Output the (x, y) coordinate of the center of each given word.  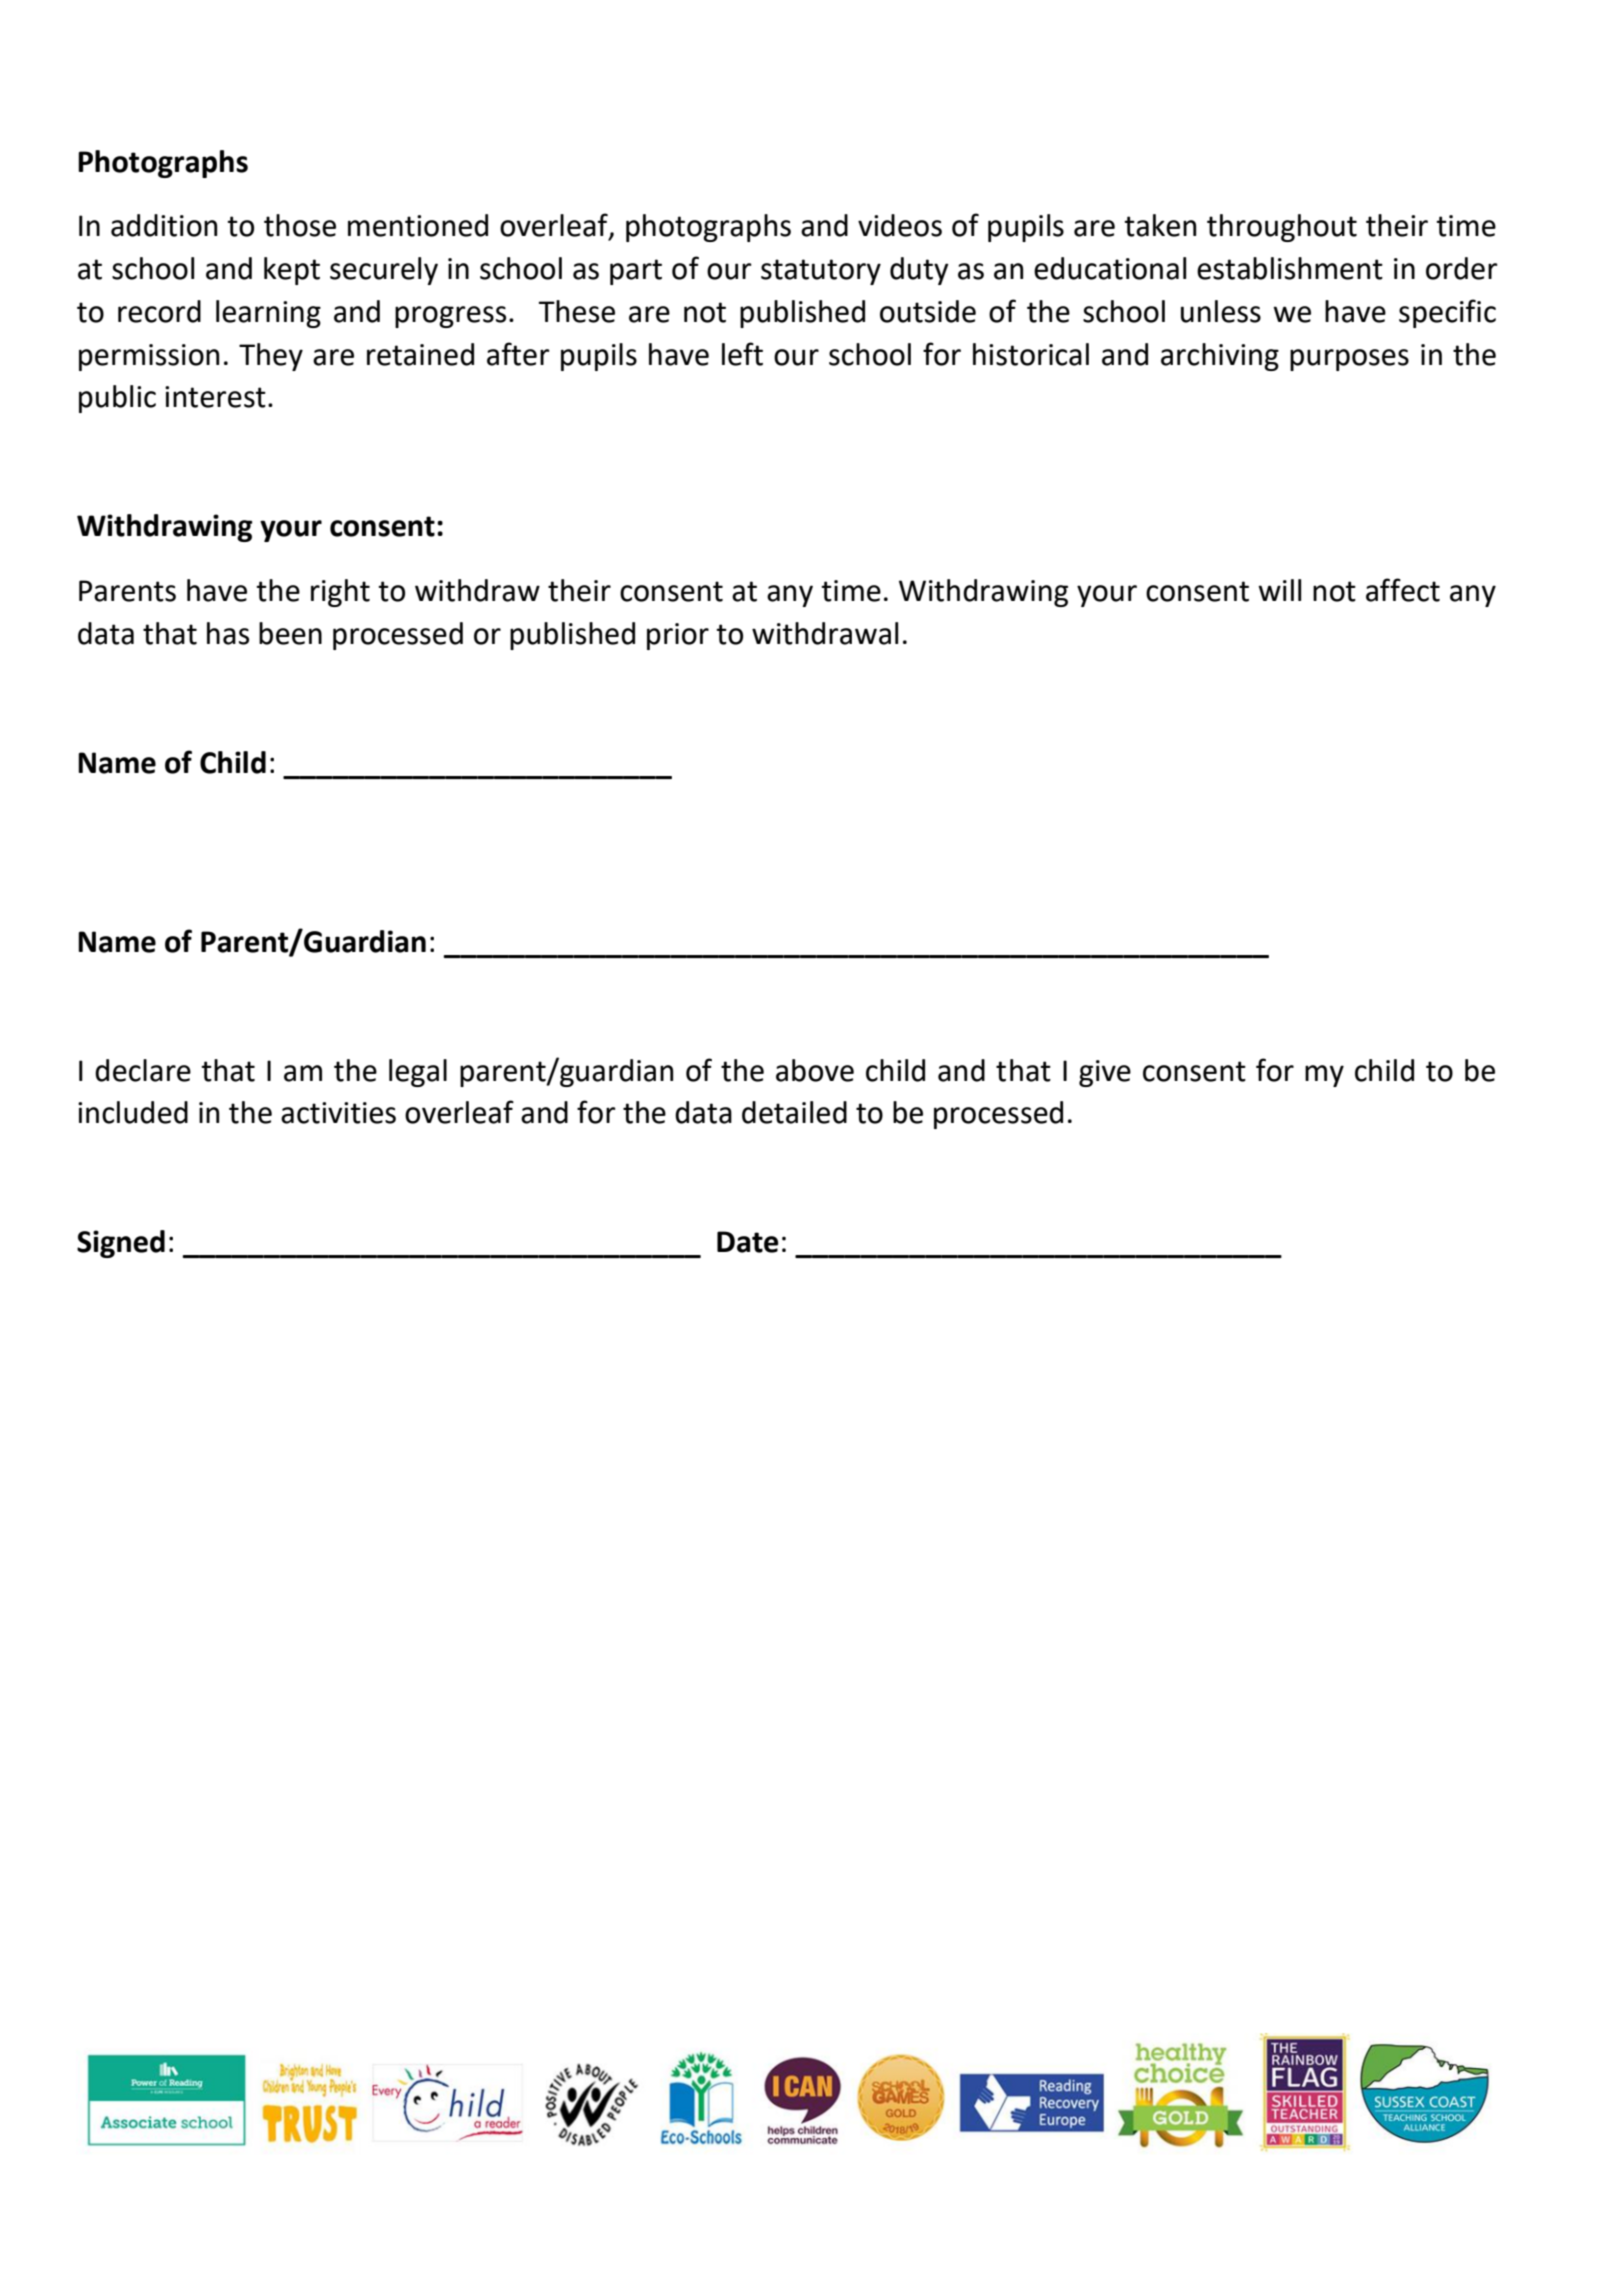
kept (292, 271)
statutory (821, 272)
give (1105, 1073)
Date (748, 1242)
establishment (1290, 268)
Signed (121, 1244)
